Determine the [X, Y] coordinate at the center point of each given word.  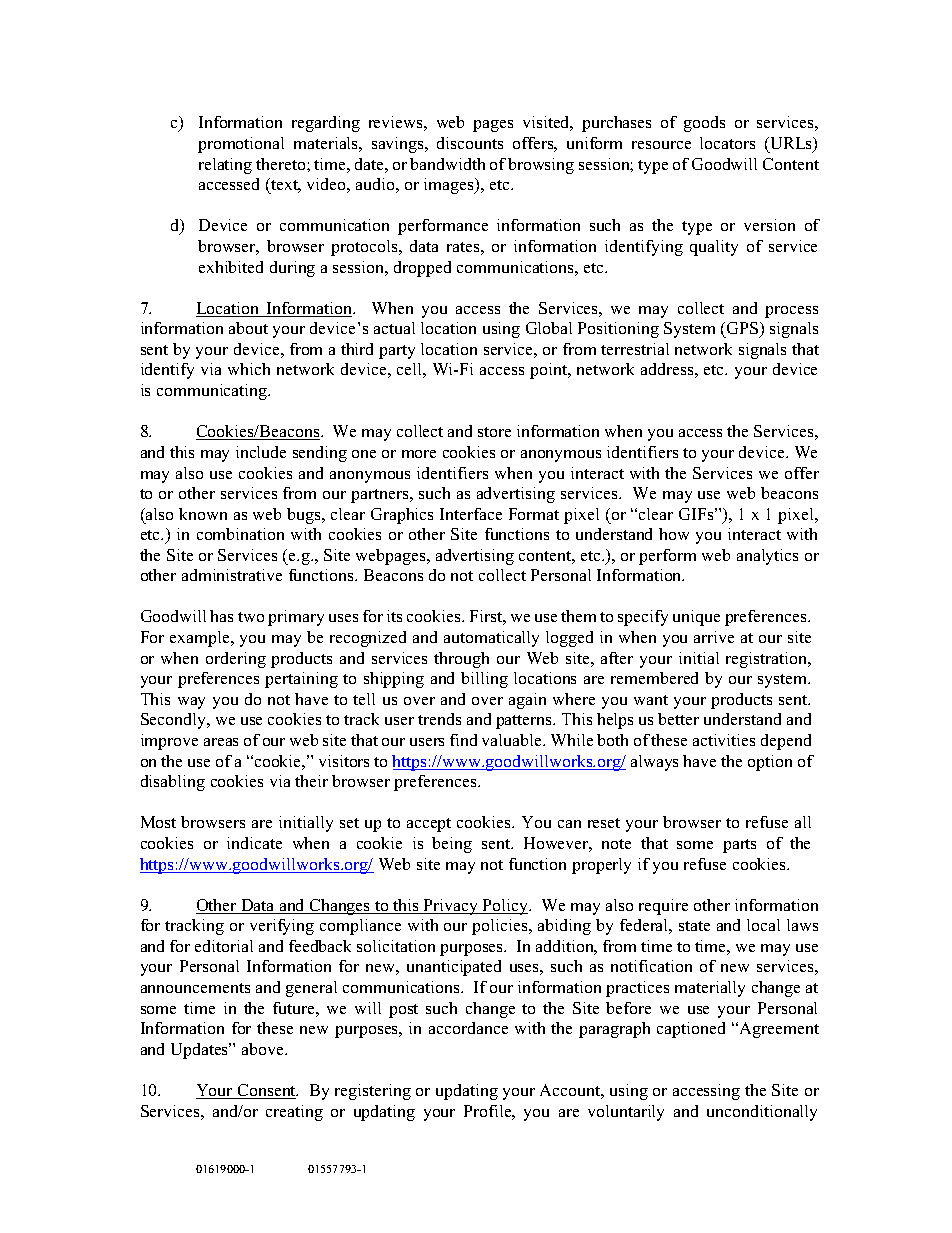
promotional [241, 145]
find [463, 740]
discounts [470, 143]
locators [727, 143]
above [264, 1049]
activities [724, 740]
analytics [767, 557]
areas [221, 742]
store [494, 432]
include [261, 452]
